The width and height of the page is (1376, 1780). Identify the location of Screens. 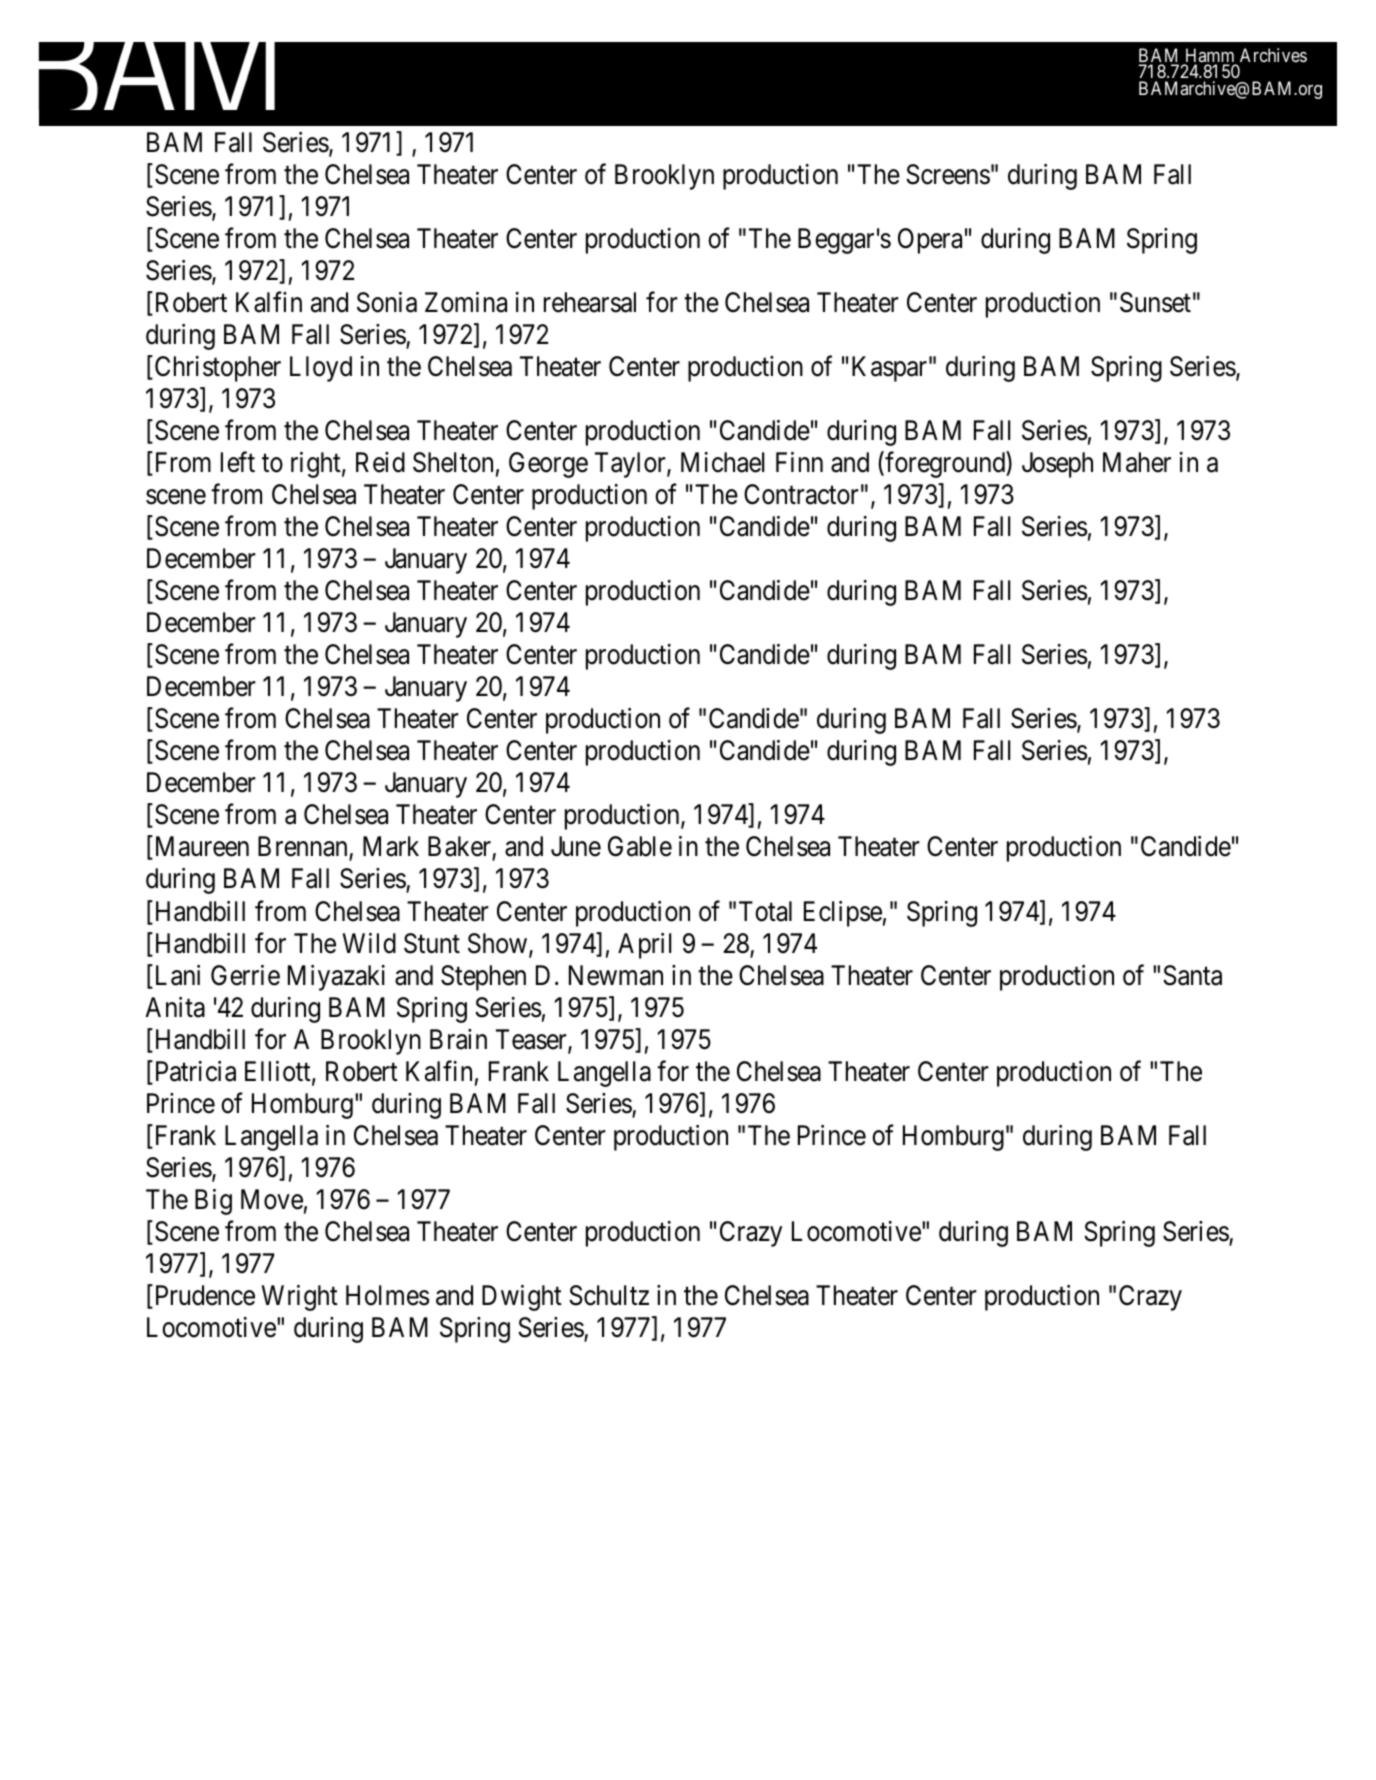
(948, 174).
